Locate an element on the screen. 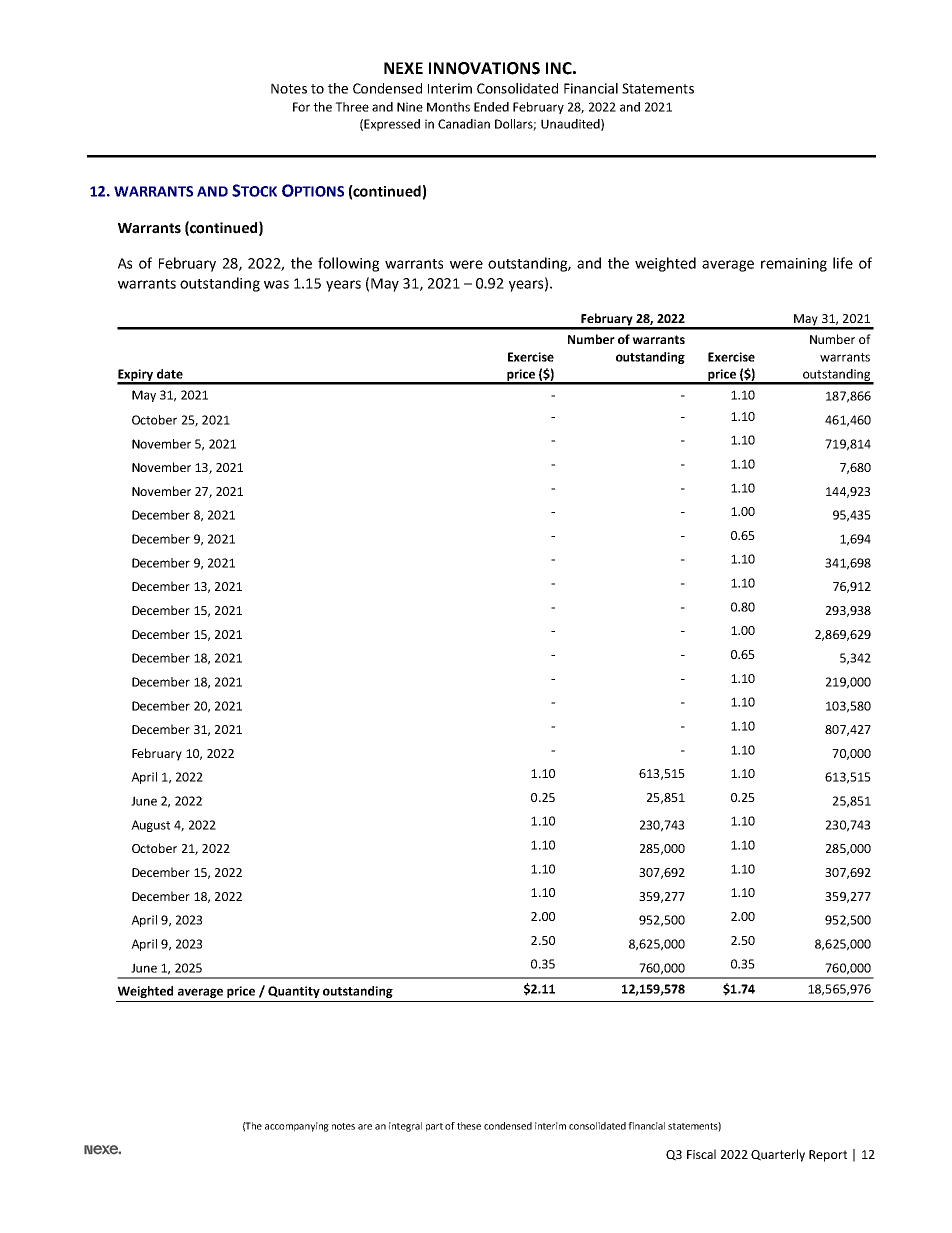 This screenshot has height=1233, width=952. Quarterly is located at coordinates (778, 1155).
